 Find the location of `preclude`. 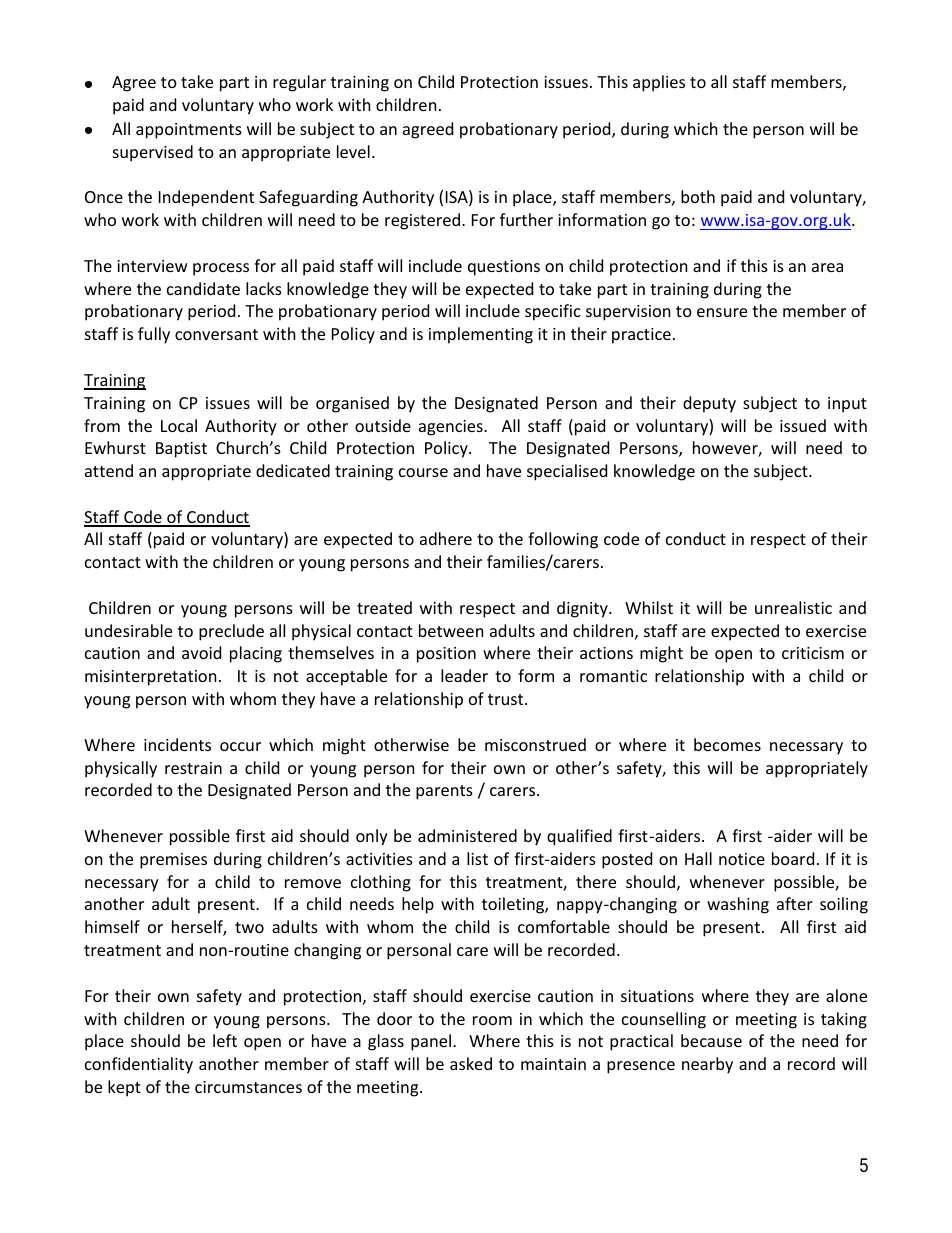

preclude is located at coordinates (231, 632).
